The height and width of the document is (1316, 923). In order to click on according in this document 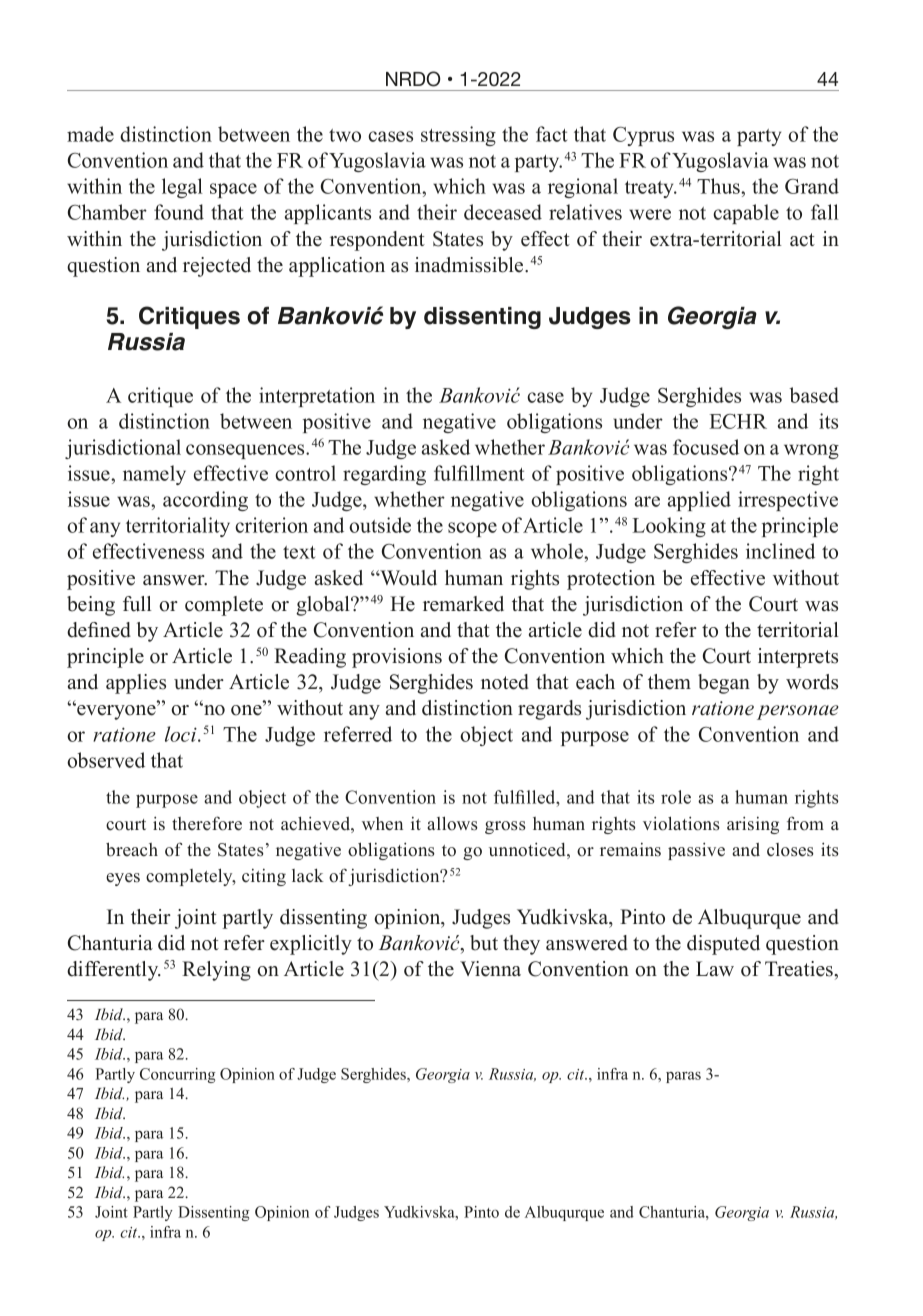, I will do `click(205, 501)`.
